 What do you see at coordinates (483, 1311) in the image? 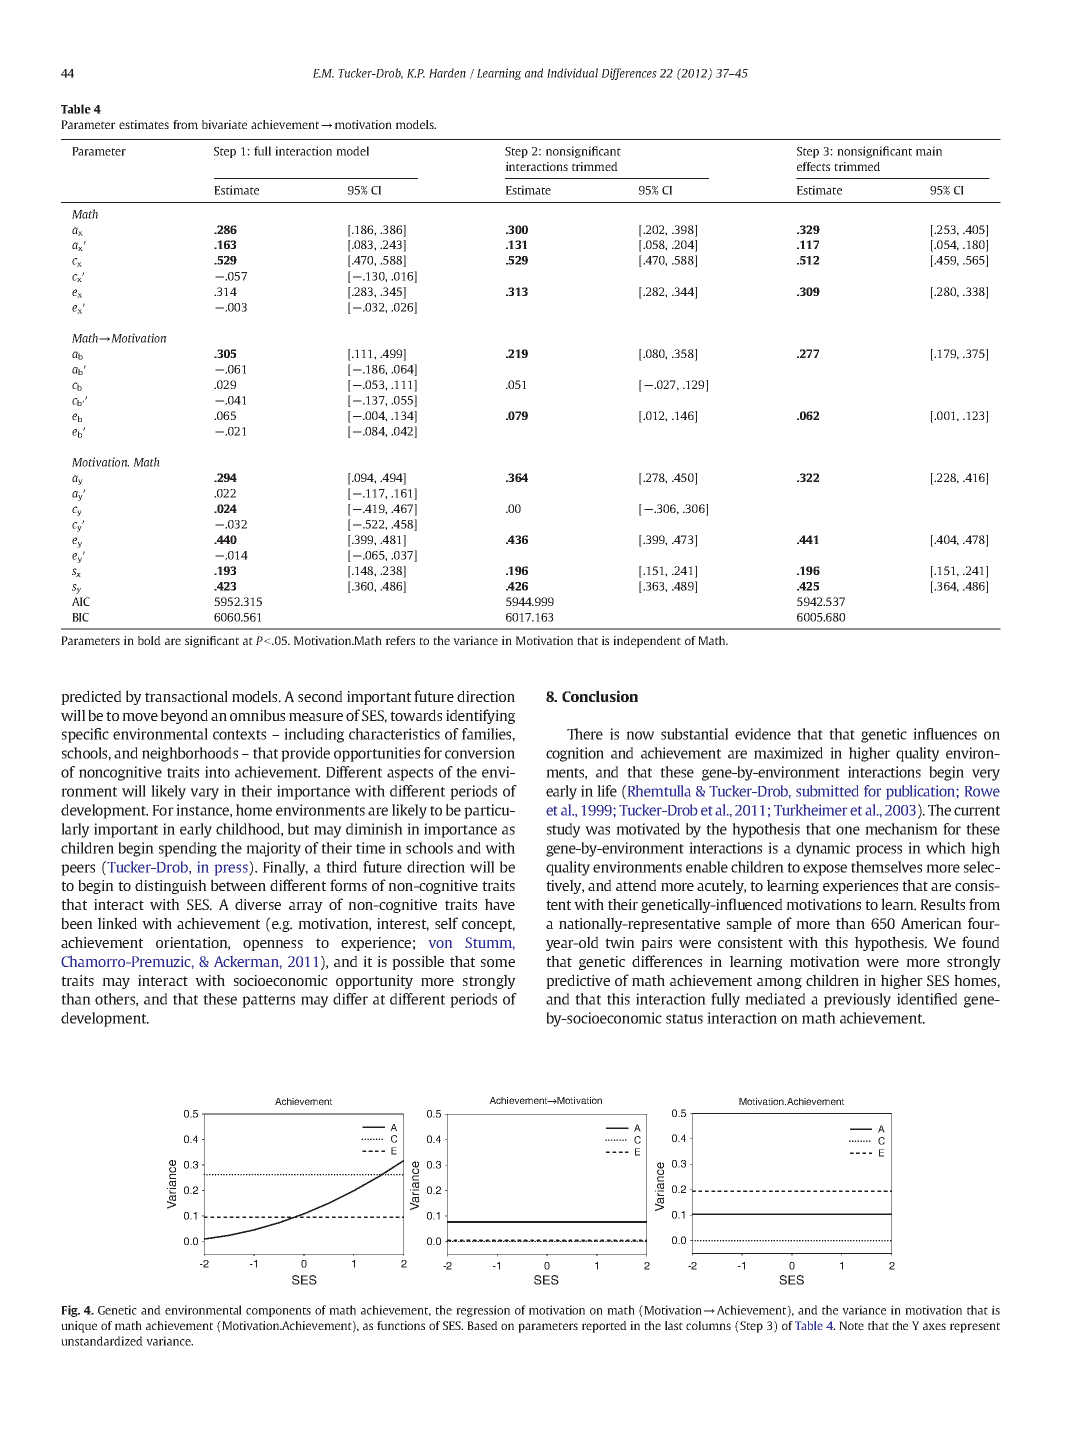
I see `regression` at bounding box center [483, 1311].
